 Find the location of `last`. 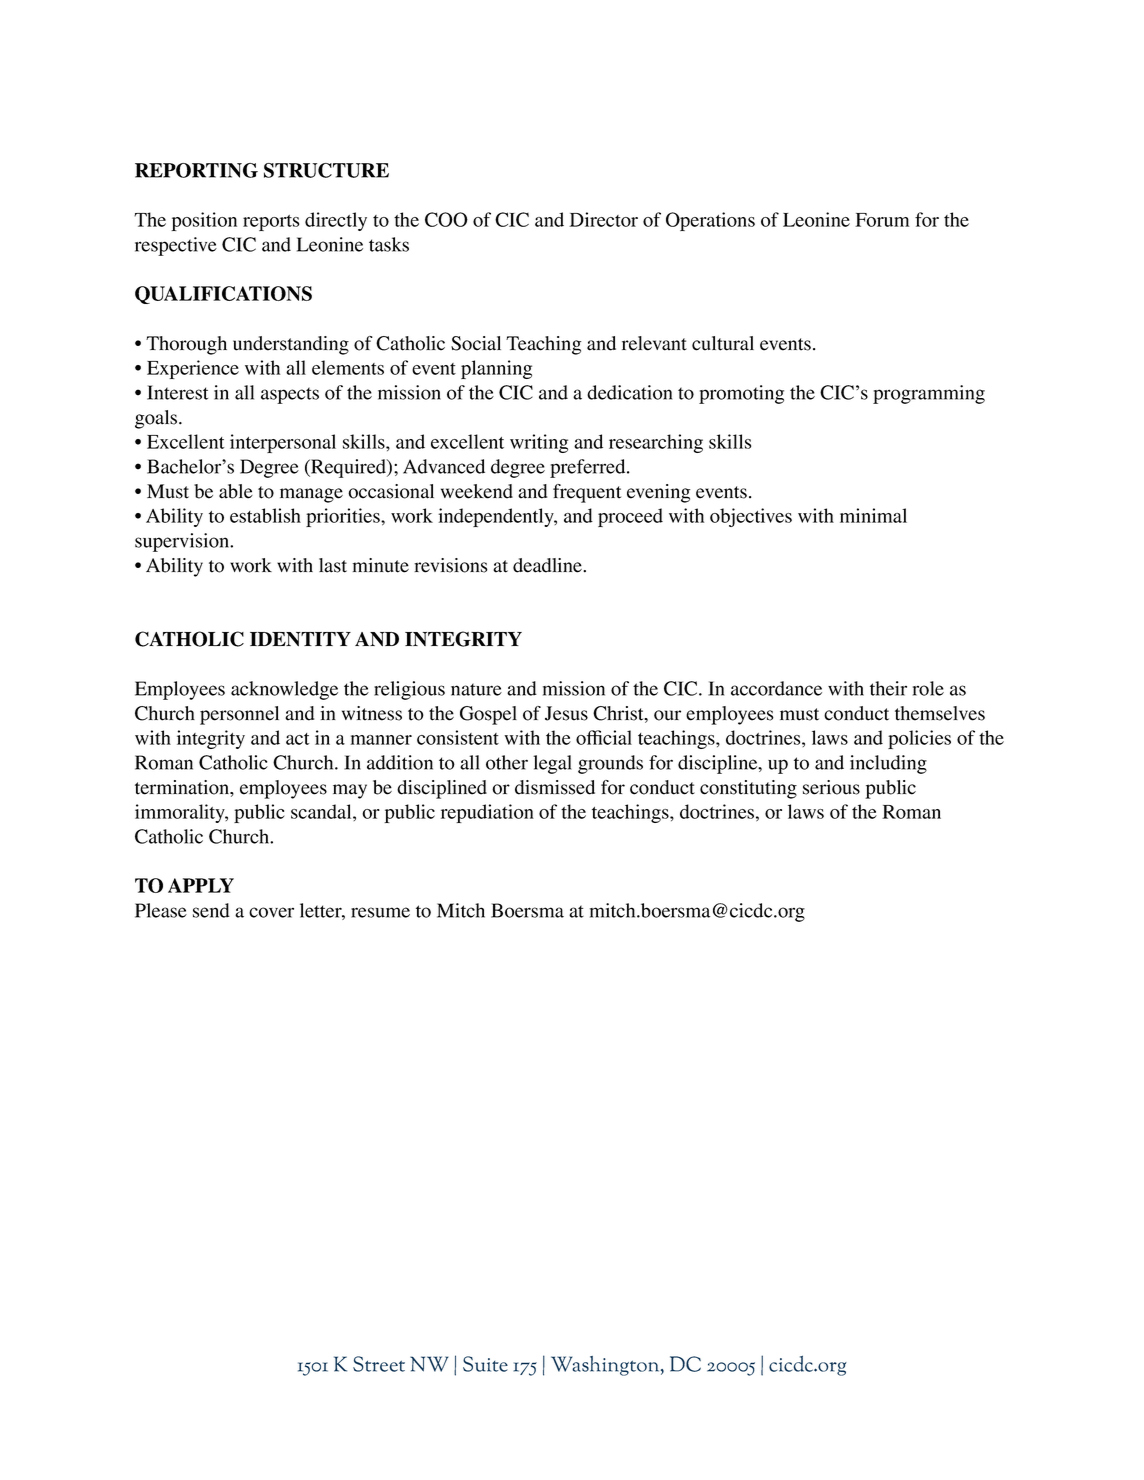

last is located at coordinates (333, 565).
